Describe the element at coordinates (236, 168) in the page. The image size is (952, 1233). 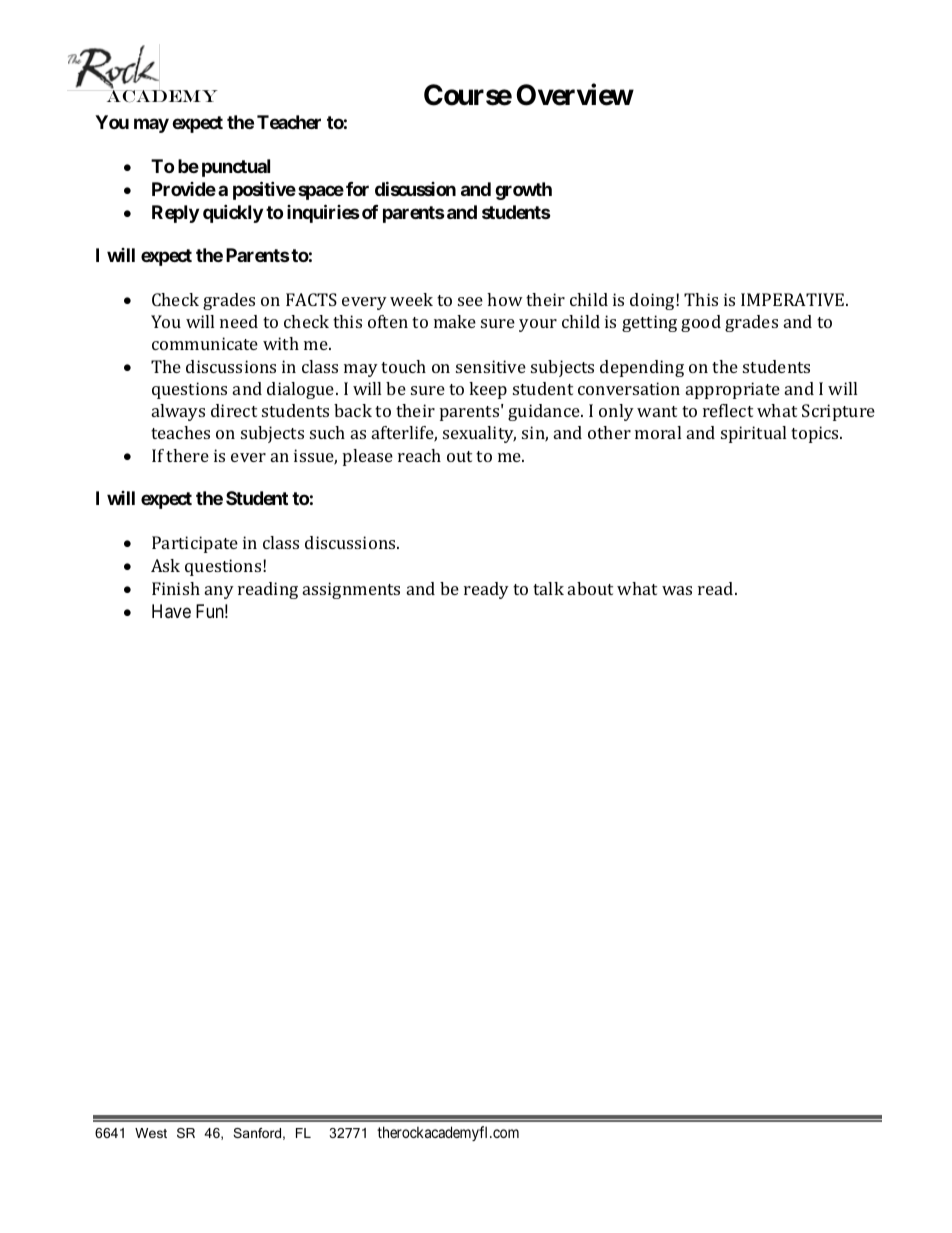
I see `punctual` at that location.
